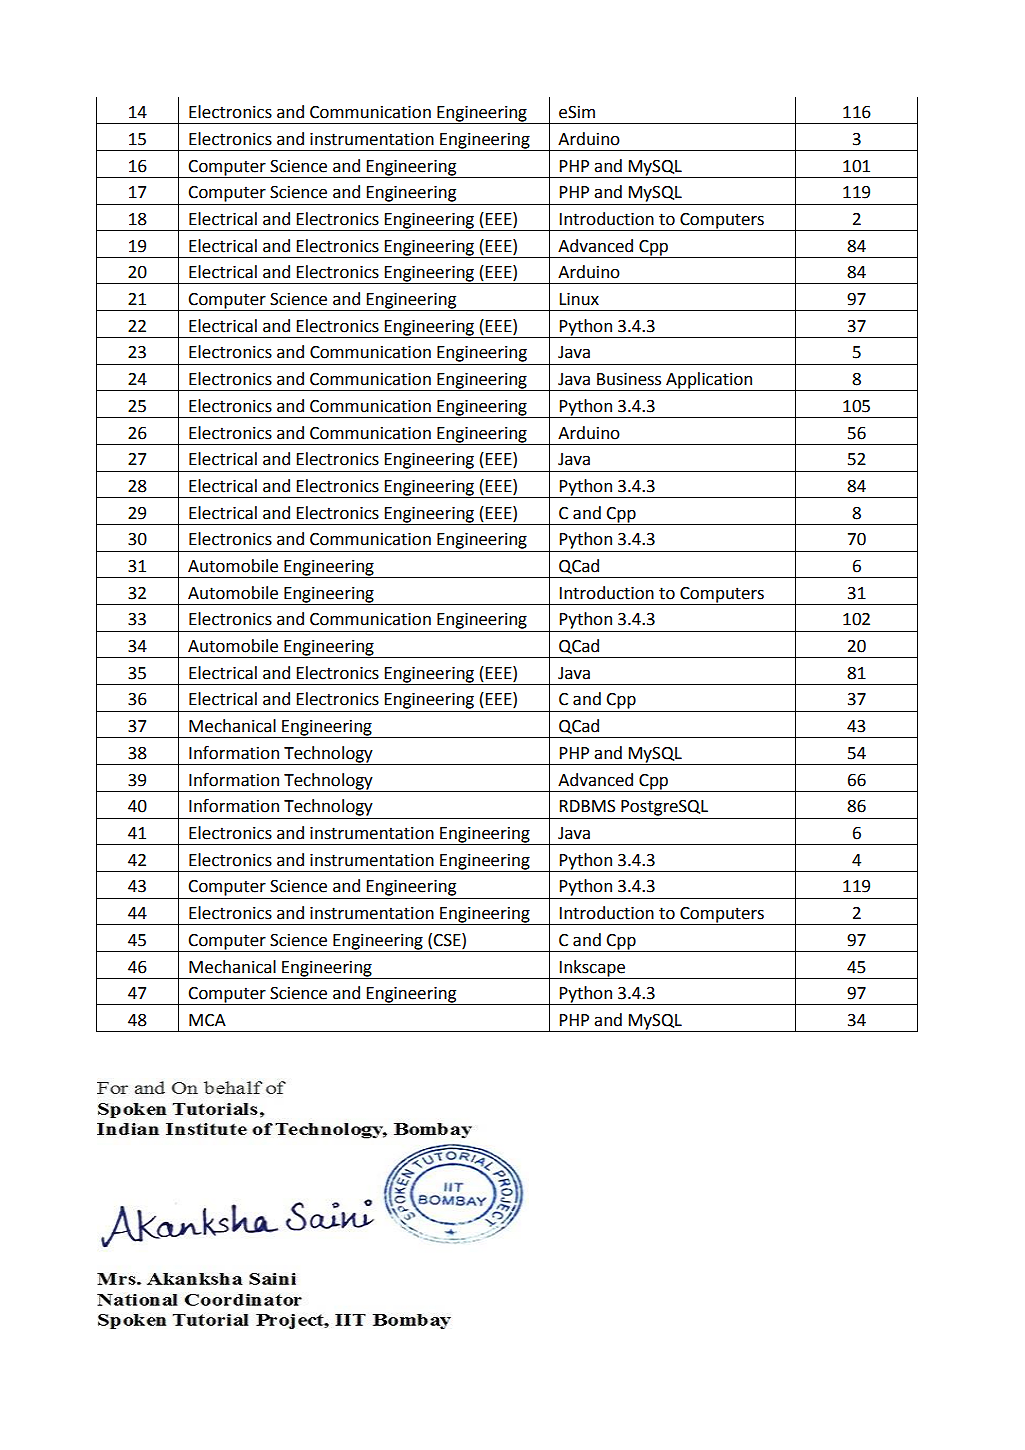 The width and height of the document is (1025, 1450). I want to click on CSE, so click(448, 940).
